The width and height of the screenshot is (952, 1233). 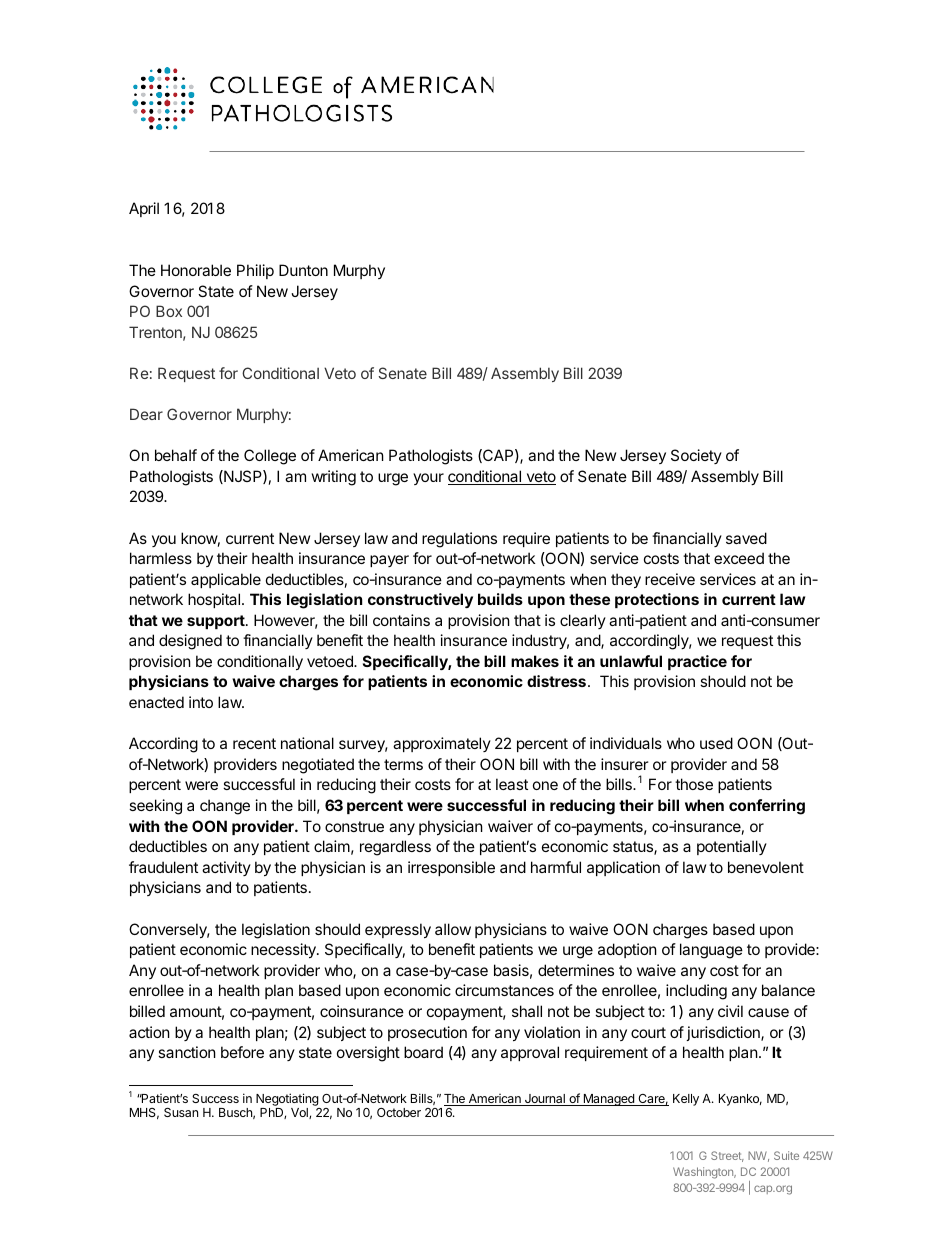 I want to click on saved, so click(x=746, y=538).
